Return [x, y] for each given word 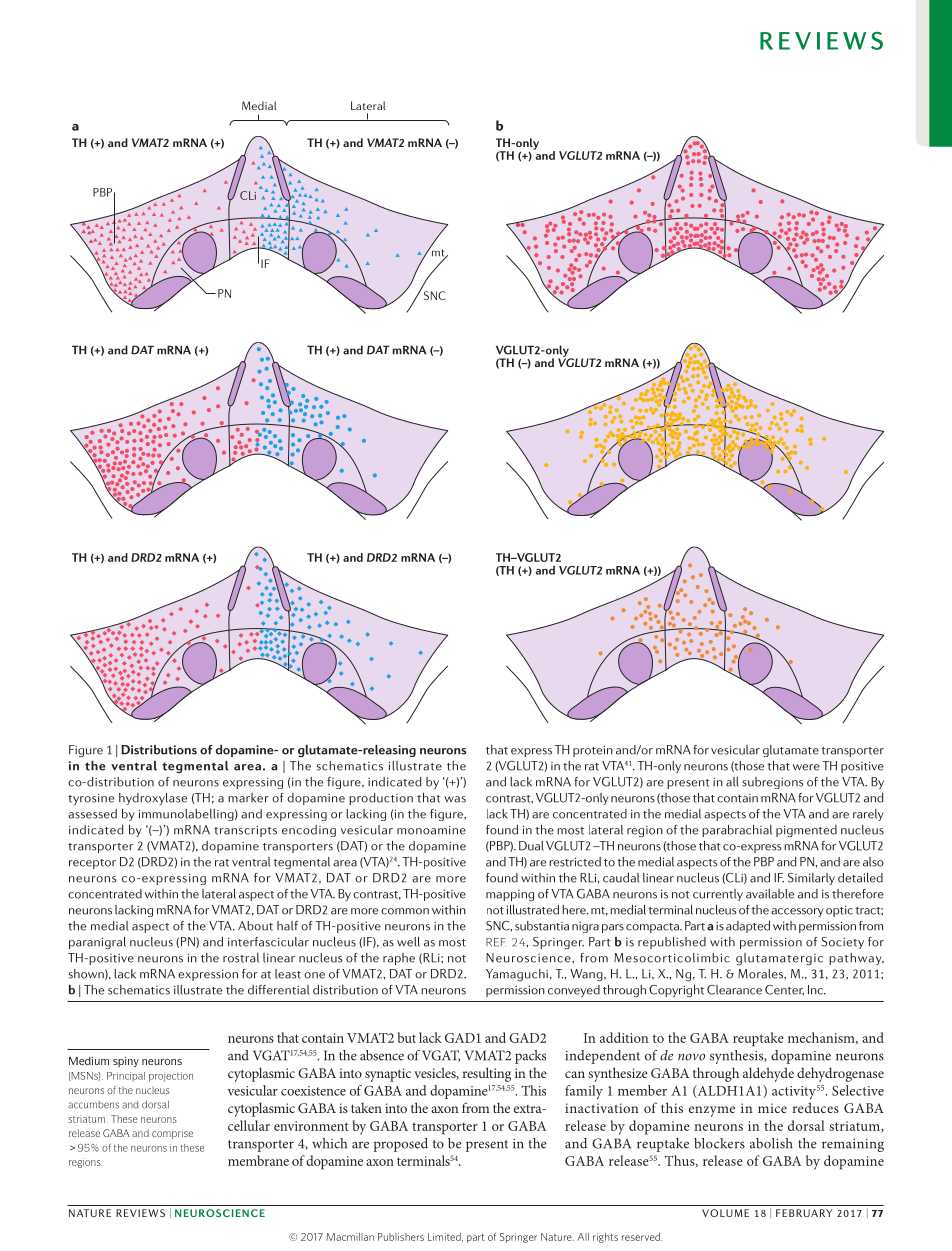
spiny [126, 1062]
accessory [797, 912]
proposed [401, 1145]
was [455, 799]
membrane [258, 1160]
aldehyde [768, 1074]
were [806, 767]
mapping [510, 895]
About [255, 926]
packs [530, 1057]
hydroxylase [153, 799]
